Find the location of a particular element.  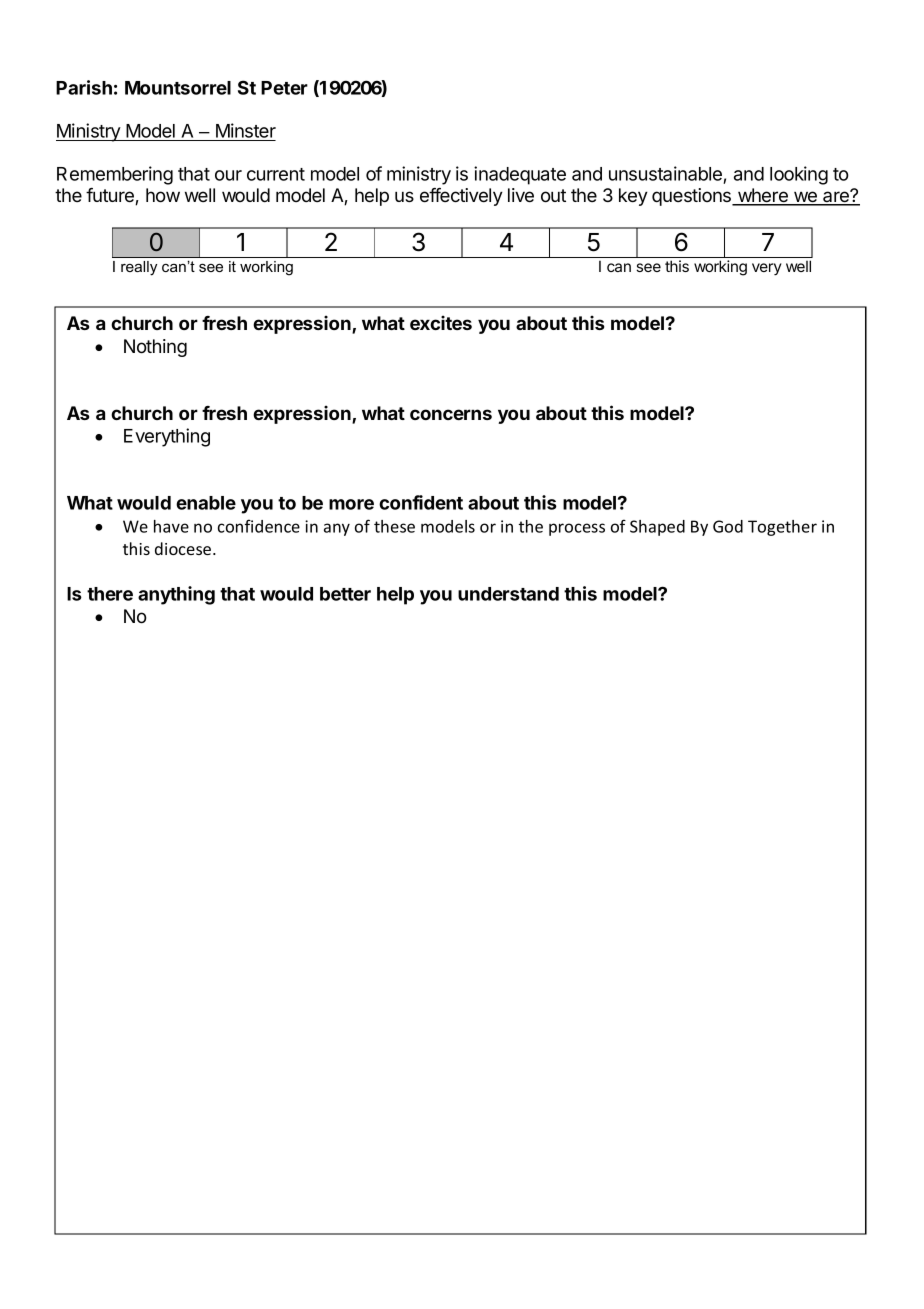

God is located at coordinates (728, 526).
